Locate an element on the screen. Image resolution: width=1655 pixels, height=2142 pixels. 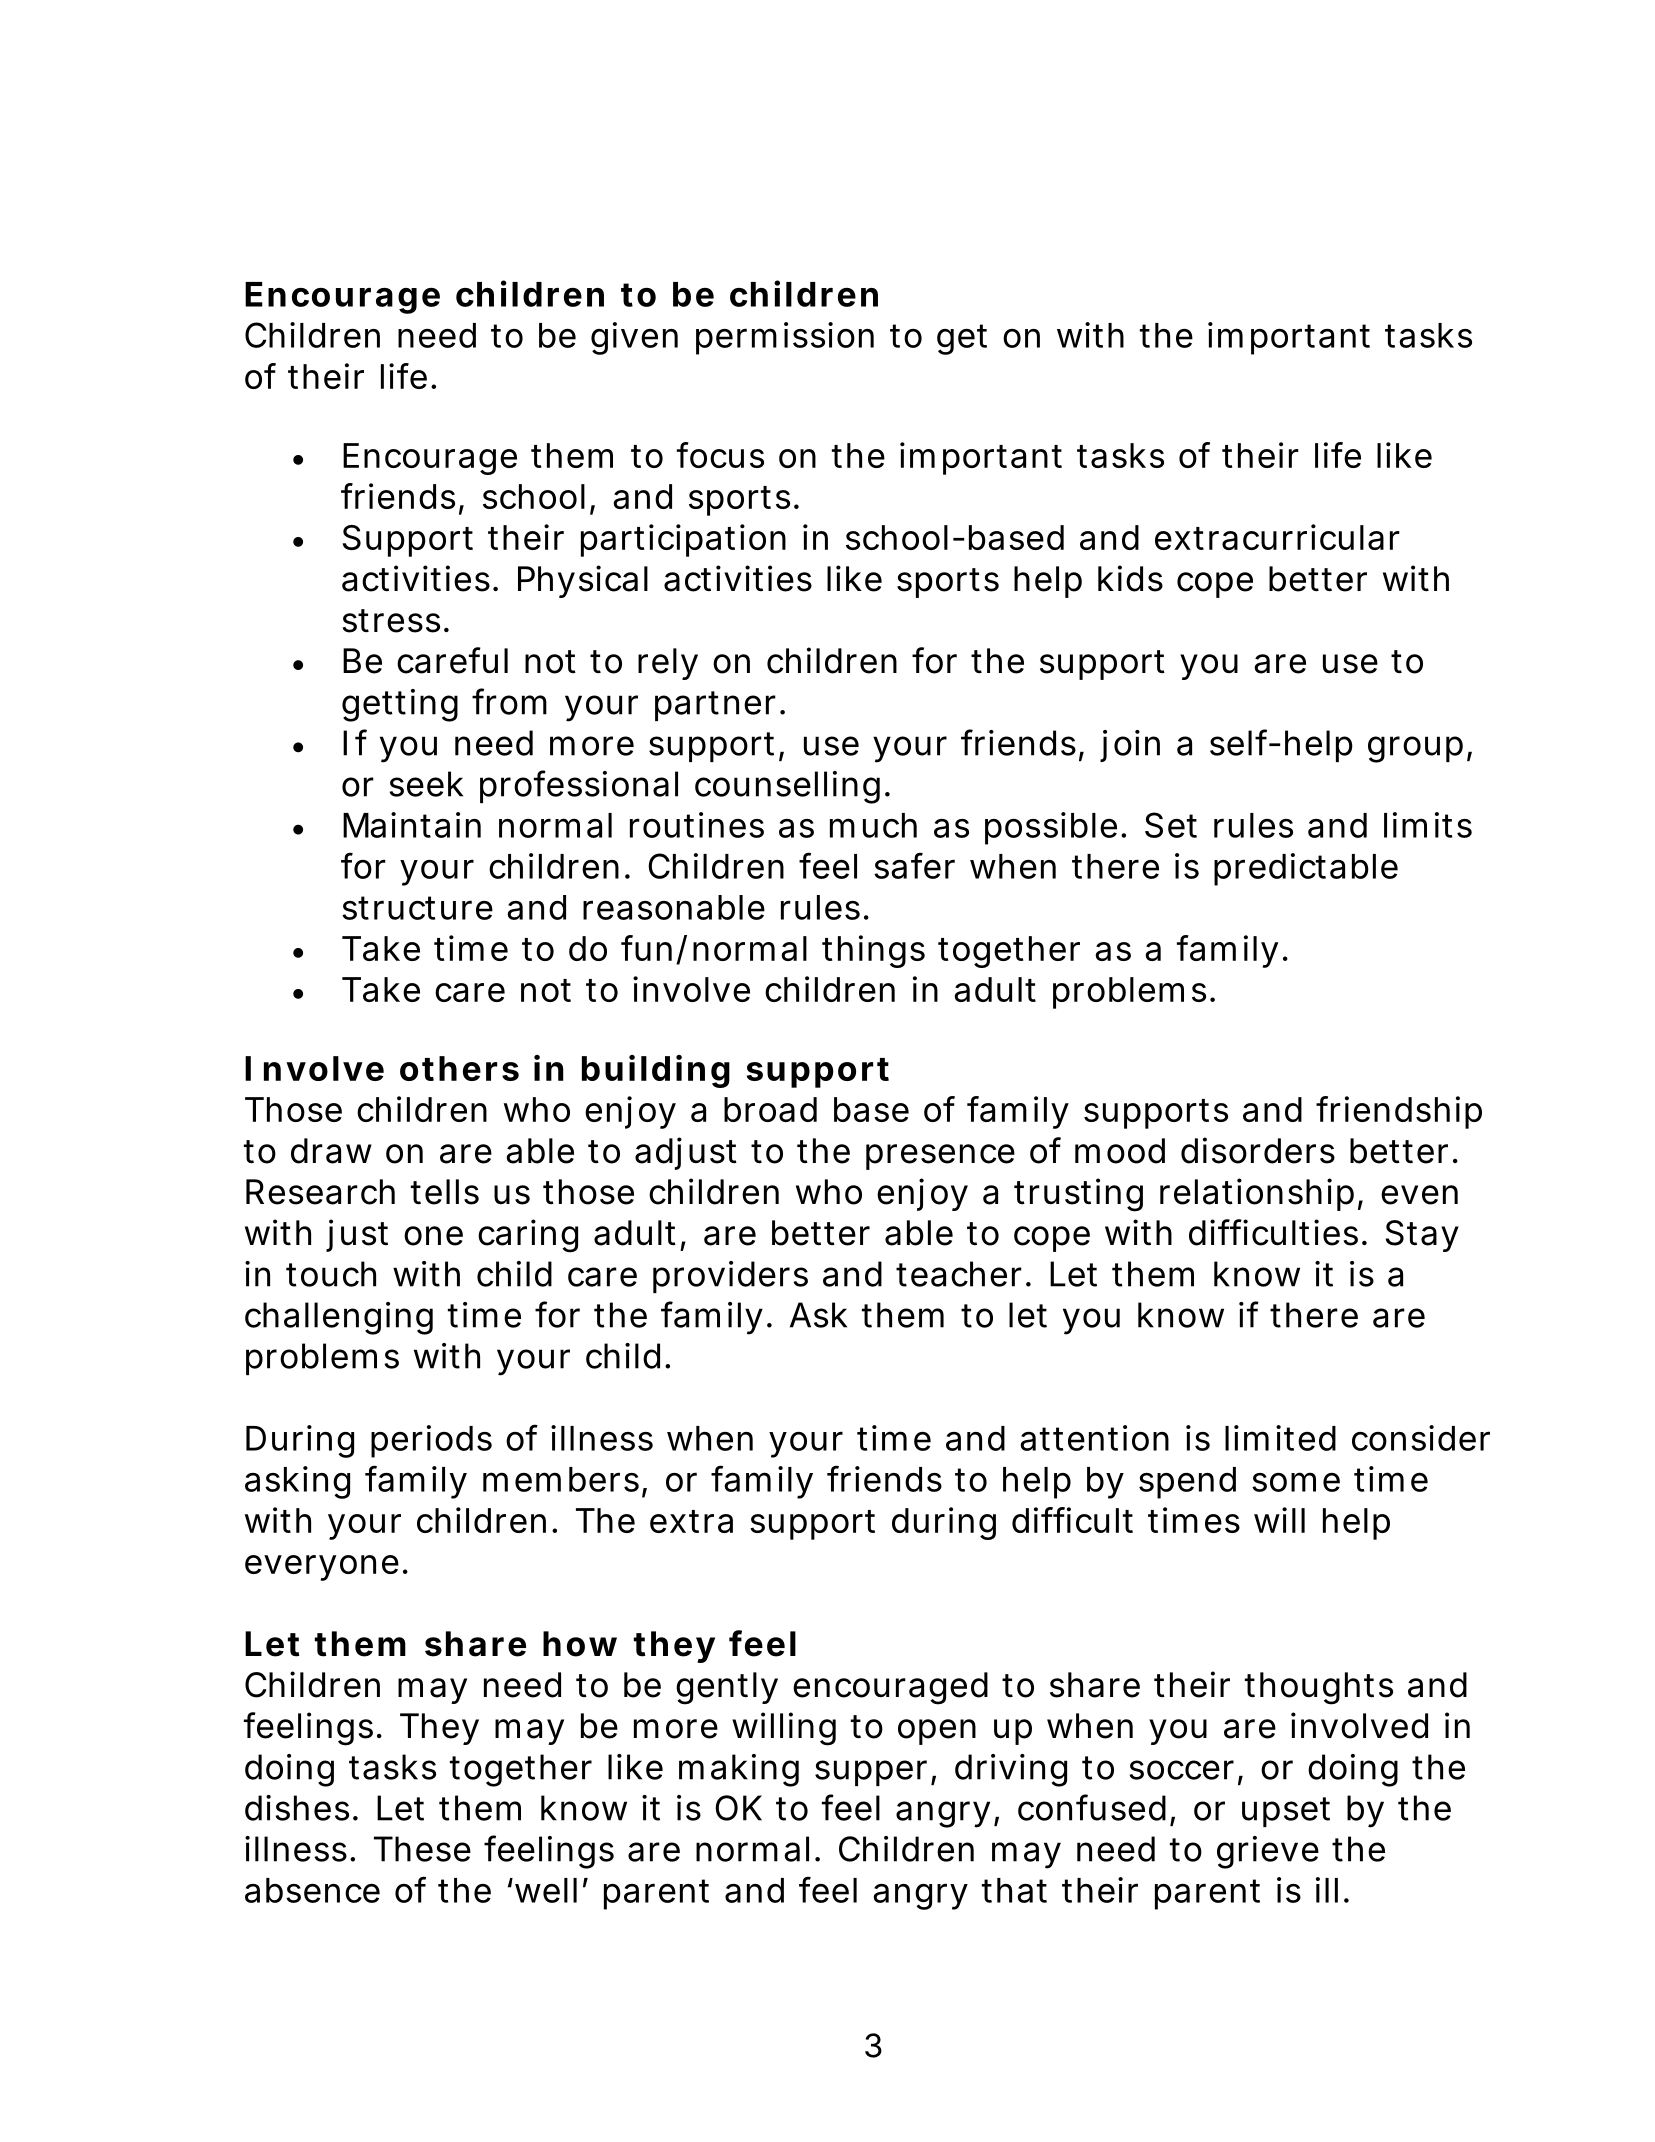
stress is located at coordinates (391, 621).
